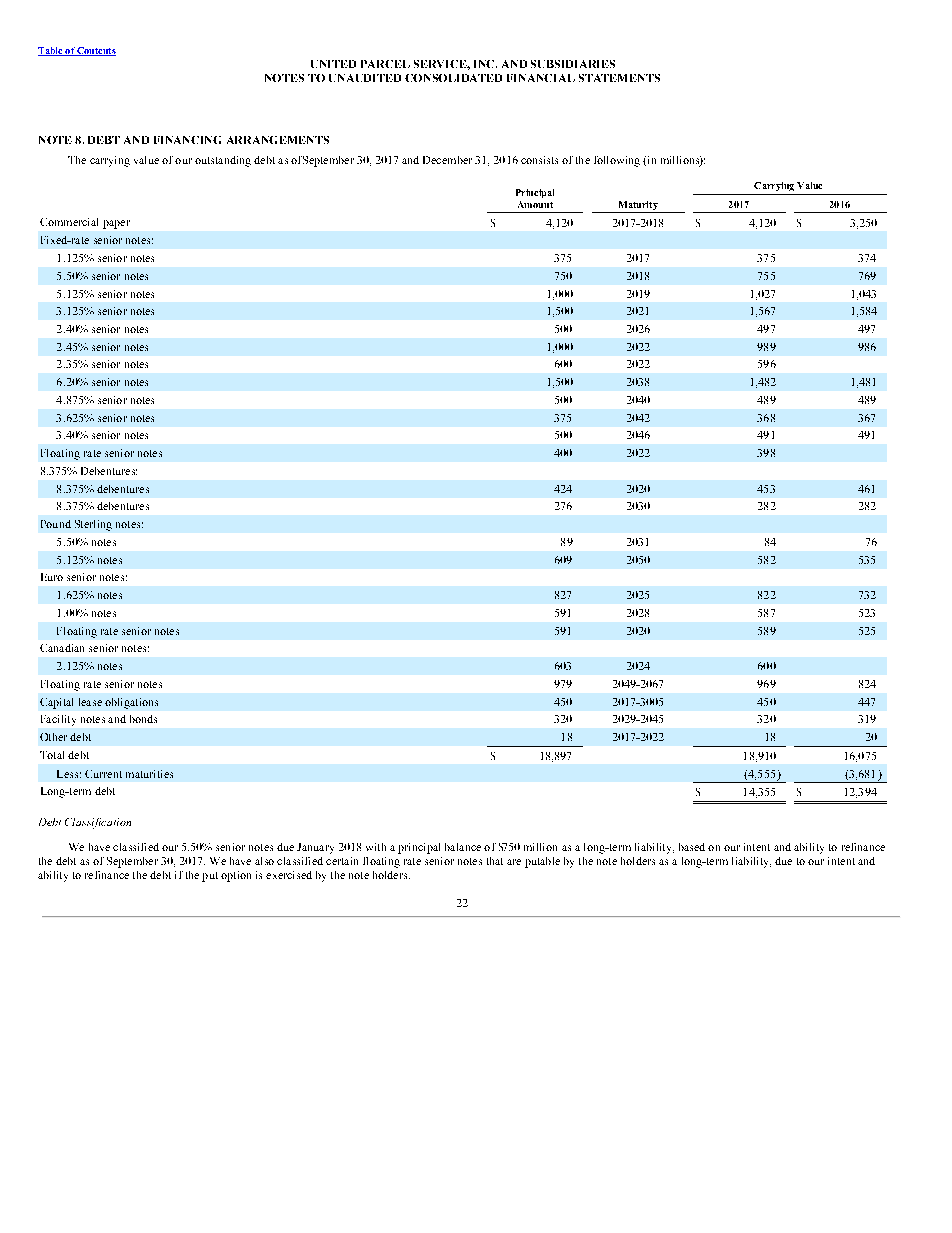 This screenshot has height=1233, width=952. What do you see at coordinates (385, 64) in the screenshot?
I see `PARCEL` at bounding box center [385, 64].
